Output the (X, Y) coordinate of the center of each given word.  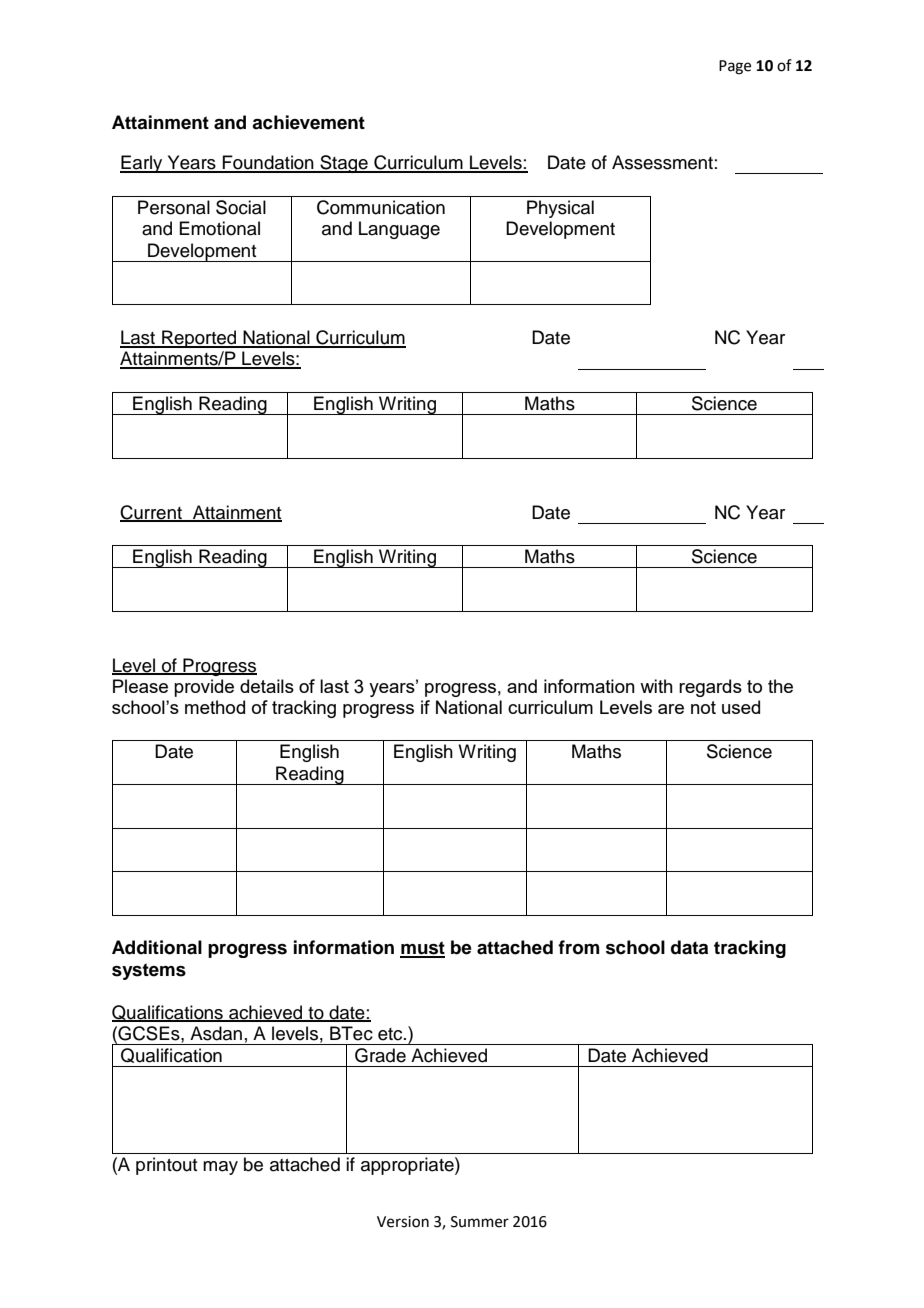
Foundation (268, 163)
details (267, 686)
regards (710, 688)
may (220, 1168)
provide (204, 688)
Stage (344, 164)
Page (735, 67)
